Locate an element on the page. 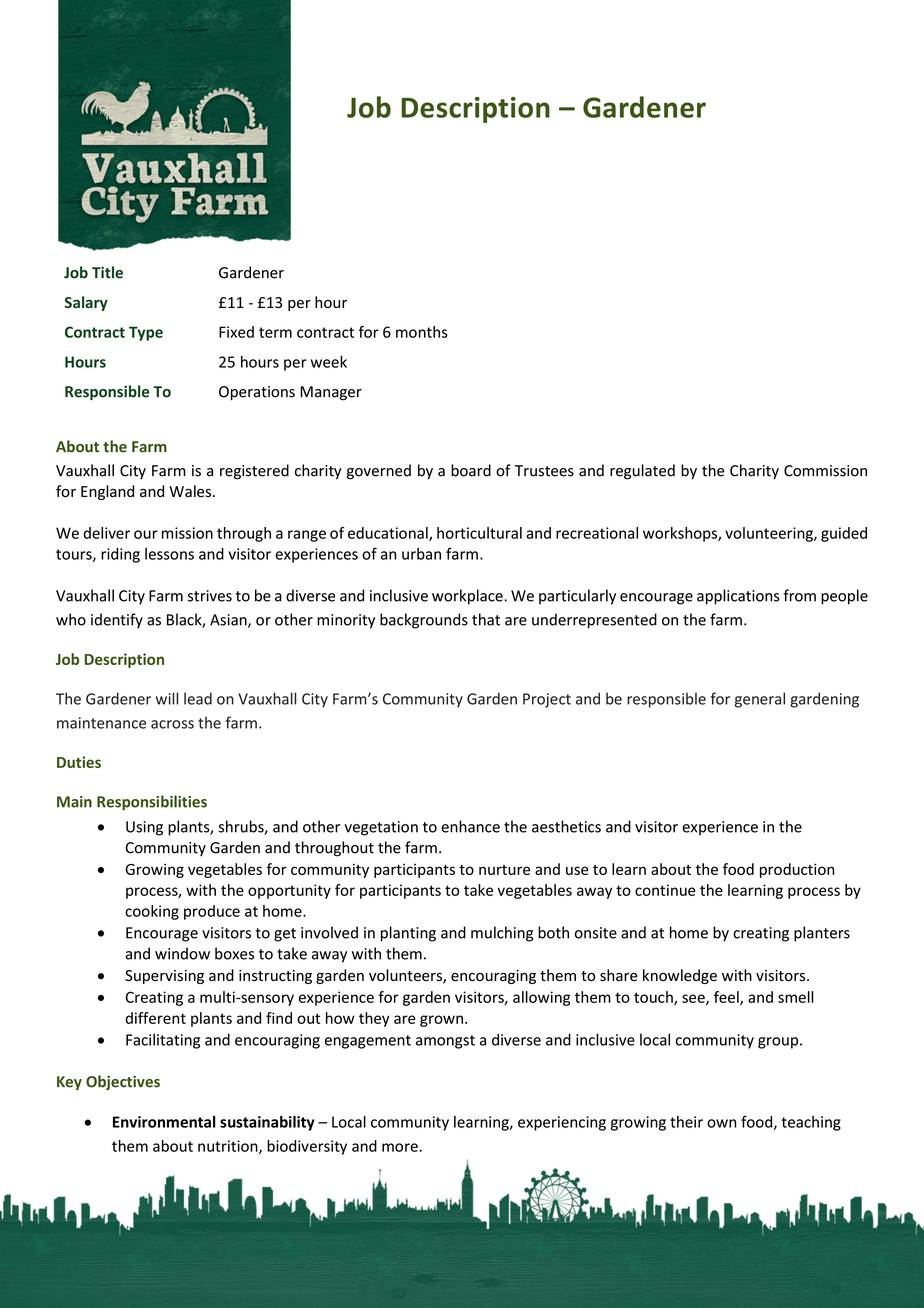 The image size is (924, 1308). regulated is located at coordinates (642, 472).
